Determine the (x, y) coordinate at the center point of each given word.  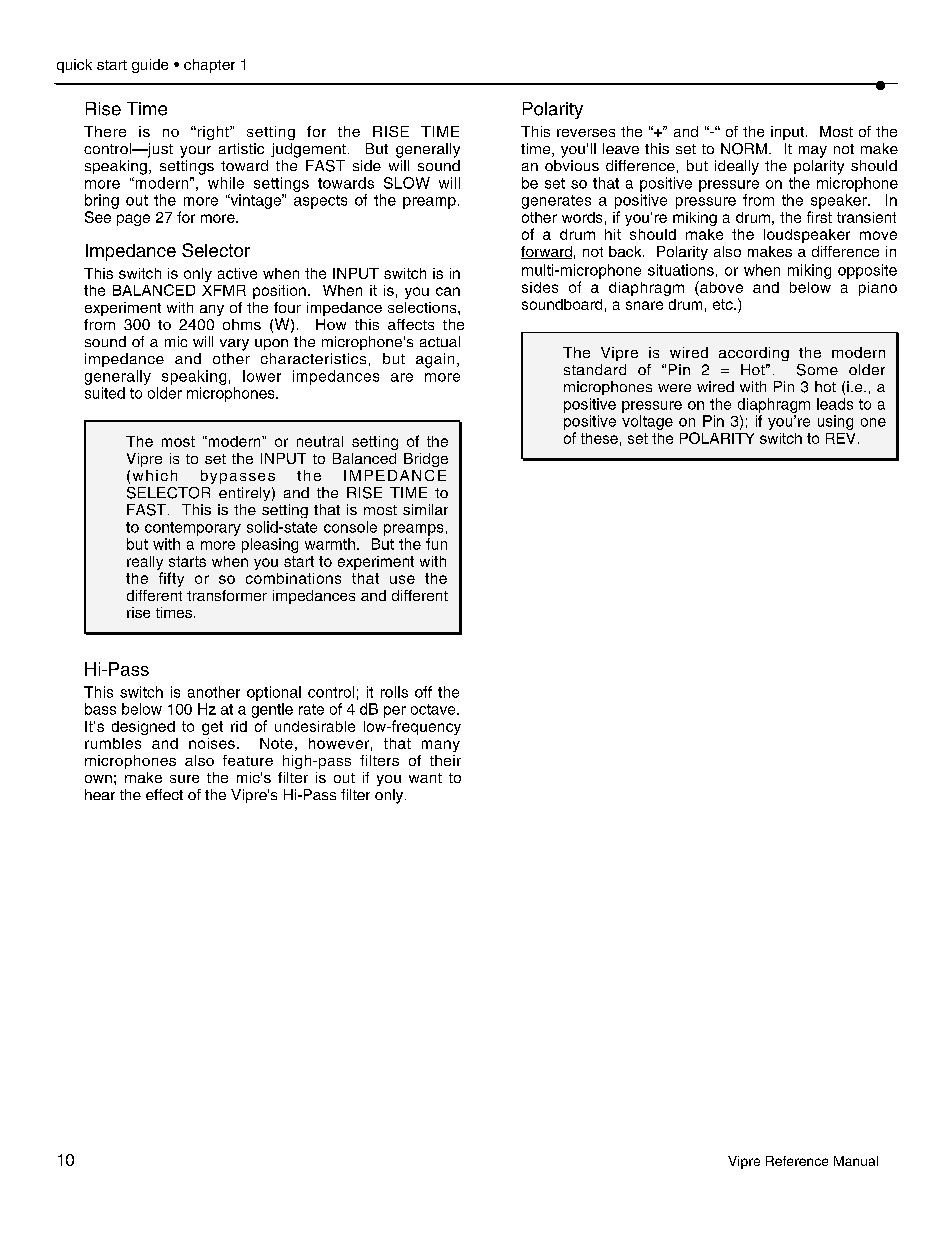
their (445, 760)
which (155, 475)
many (441, 746)
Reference (797, 1161)
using (835, 422)
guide (150, 66)
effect (164, 794)
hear (100, 794)
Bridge (426, 460)
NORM (744, 149)
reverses (586, 133)
